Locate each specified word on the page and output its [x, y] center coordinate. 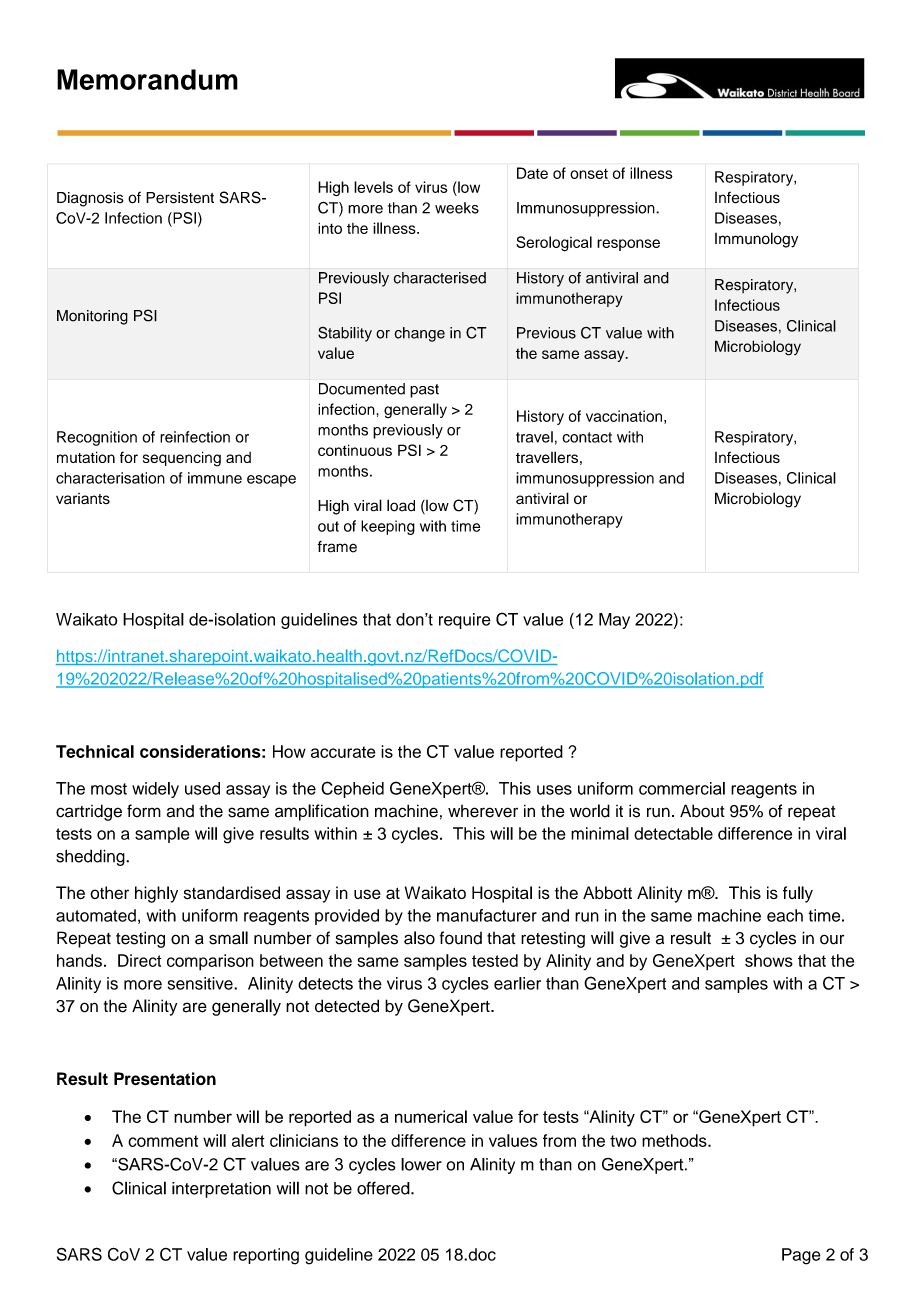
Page [801, 1256]
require [465, 621]
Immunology [756, 240]
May [614, 621]
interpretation [221, 1190]
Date [532, 173]
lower [421, 1164]
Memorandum [147, 79]
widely [155, 790]
